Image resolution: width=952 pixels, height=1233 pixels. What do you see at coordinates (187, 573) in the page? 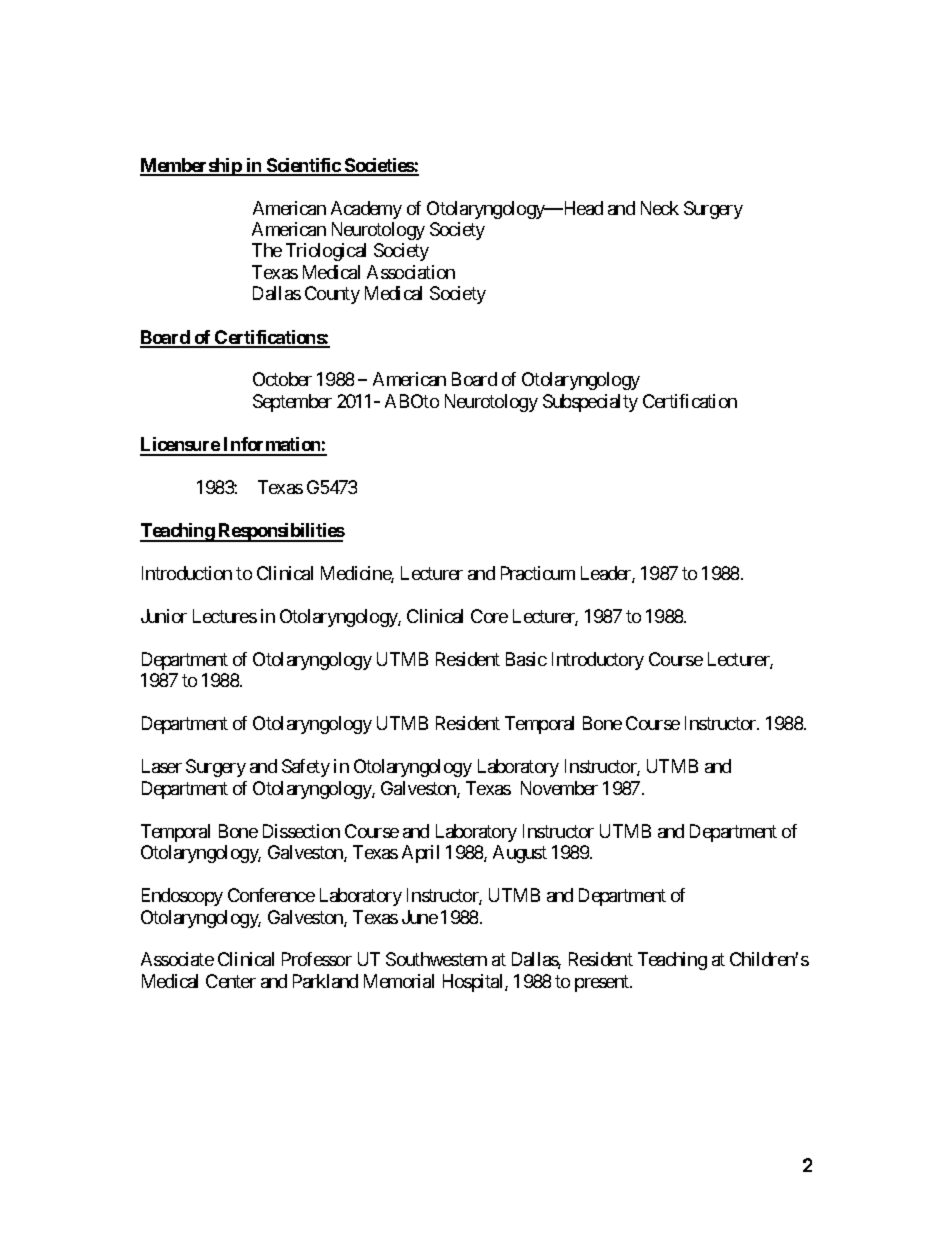
I see `Introduction` at bounding box center [187, 573].
